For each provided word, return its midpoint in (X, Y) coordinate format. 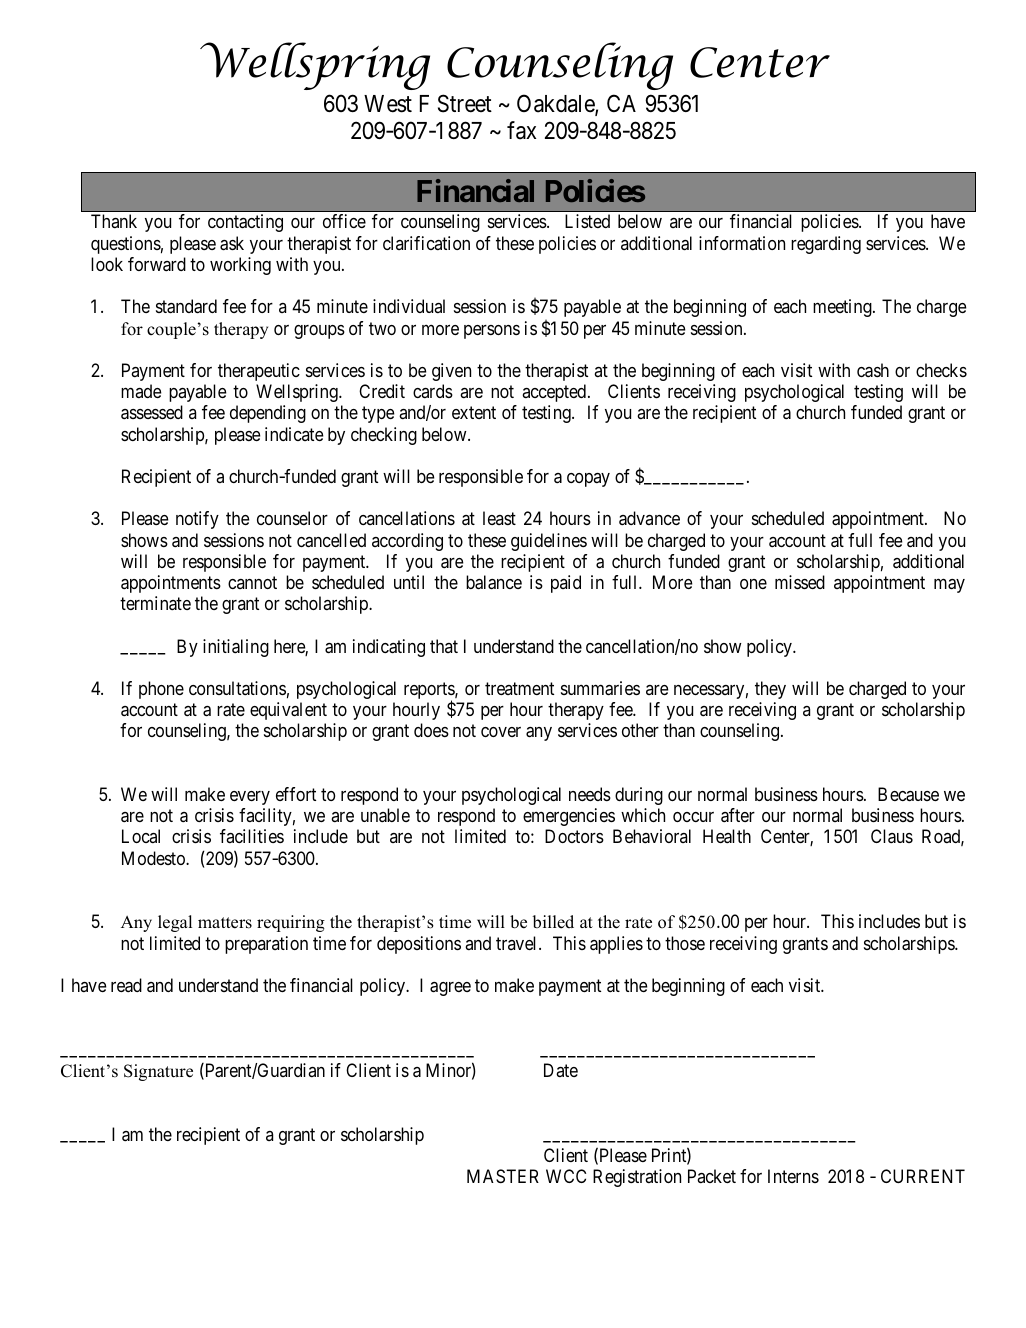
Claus (892, 836)
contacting (245, 223)
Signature (158, 1072)
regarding (826, 245)
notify (197, 520)
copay (588, 480)
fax (521, 130)
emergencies (569, 817)
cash (873, 370)
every (250, 798)
